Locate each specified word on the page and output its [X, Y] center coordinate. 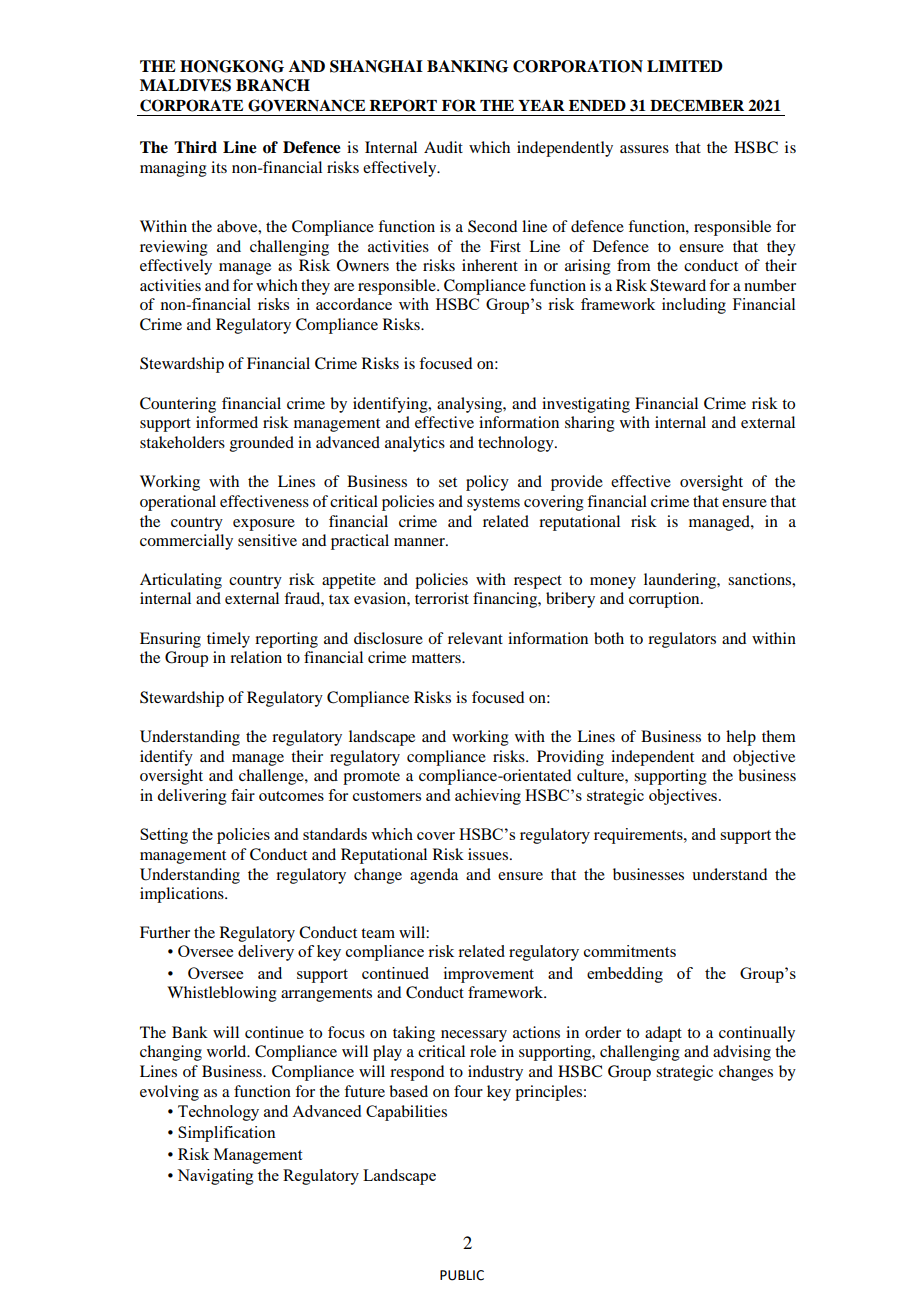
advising [742, 1053]
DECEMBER [697, 105]
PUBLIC [462, 1275]
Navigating [215, 1177]
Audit [443, 147]
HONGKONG [232, 66]
